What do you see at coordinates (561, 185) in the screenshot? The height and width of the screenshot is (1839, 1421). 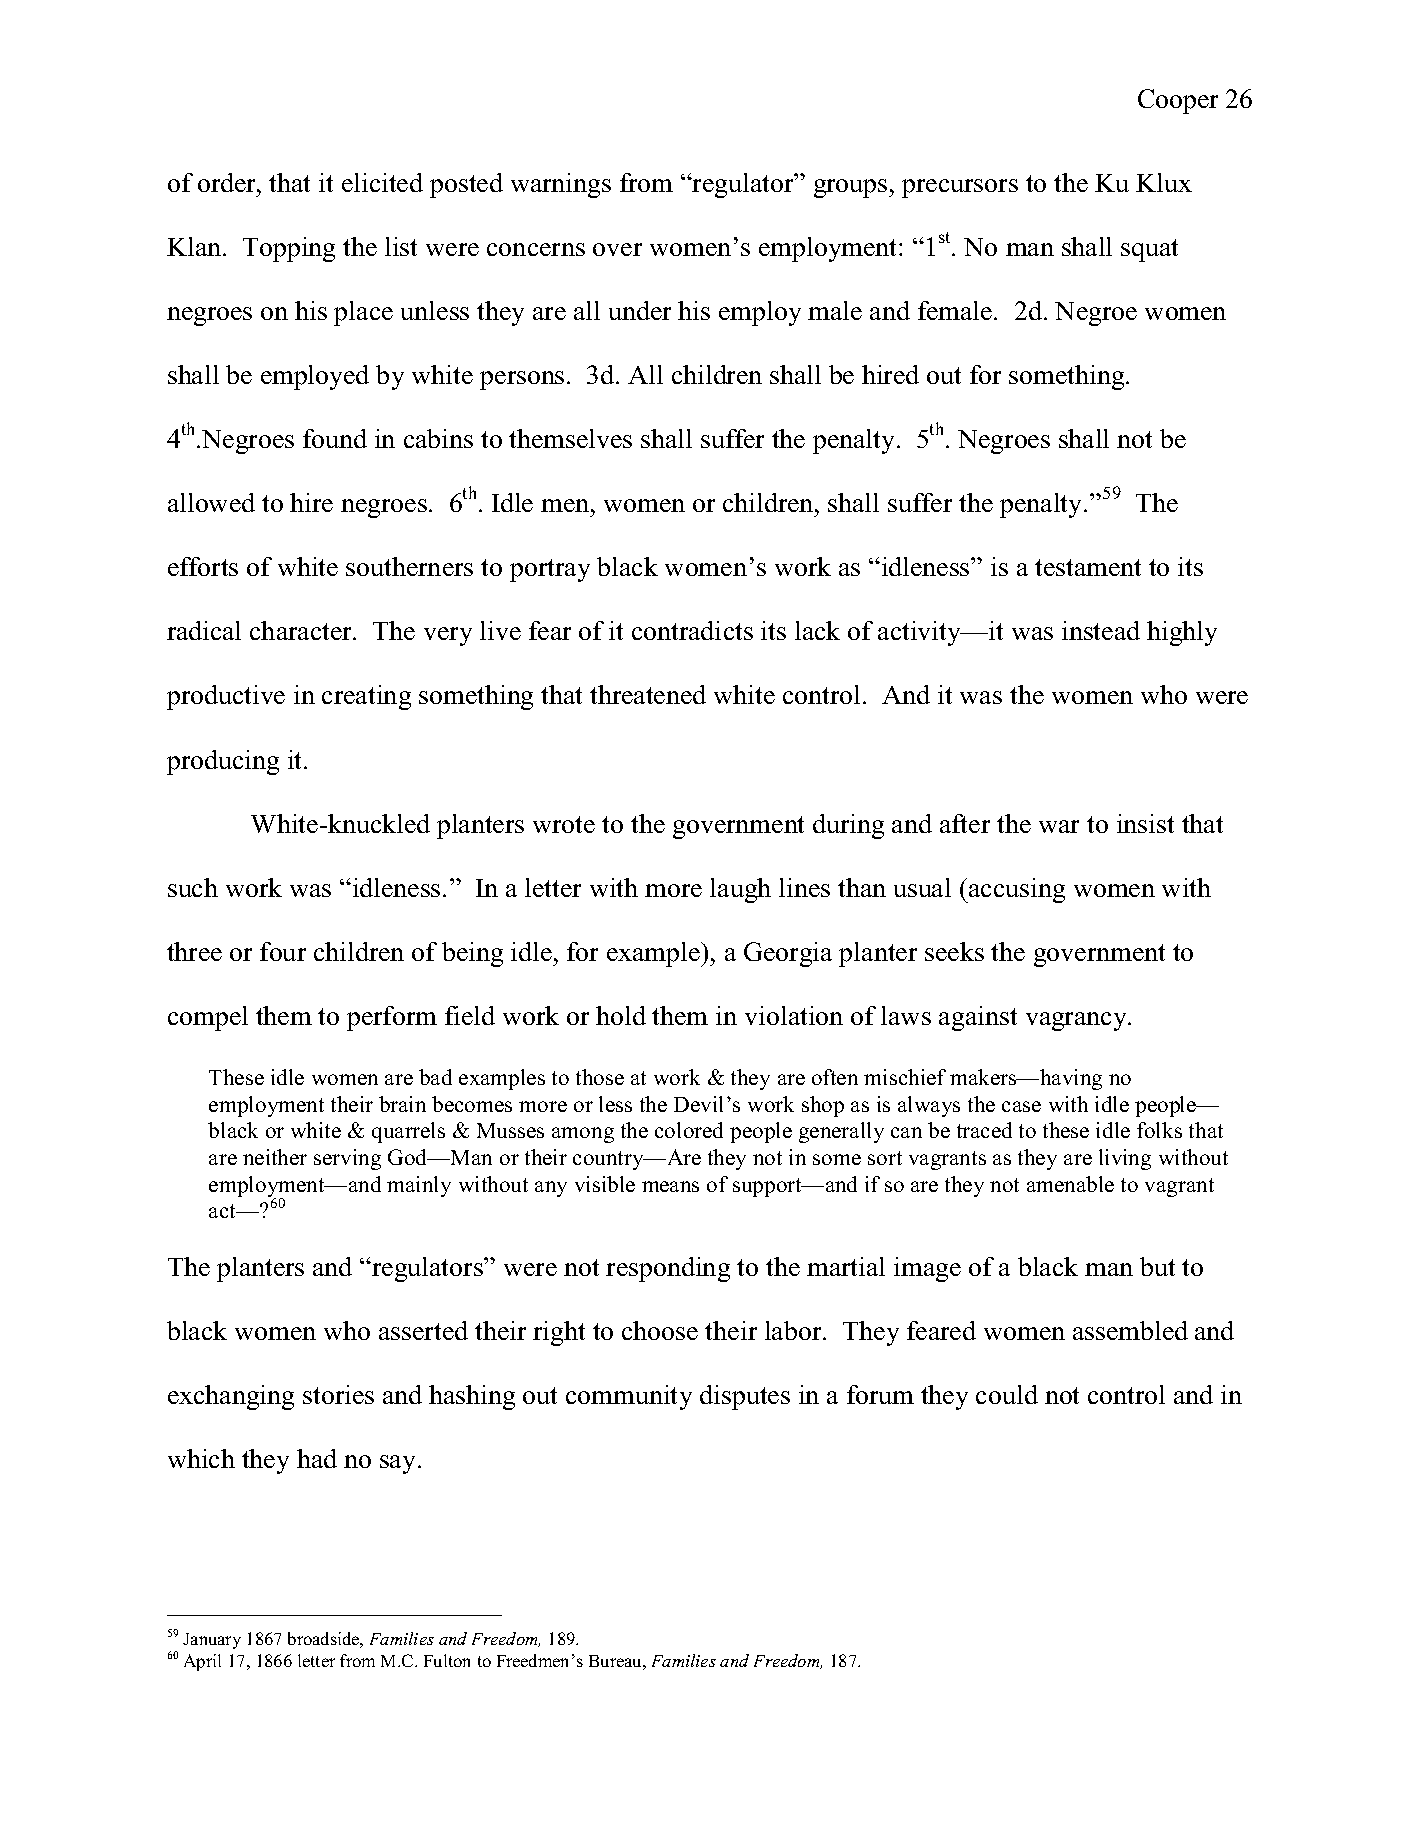 I see `warnings` at bounding box center [561, 185].
